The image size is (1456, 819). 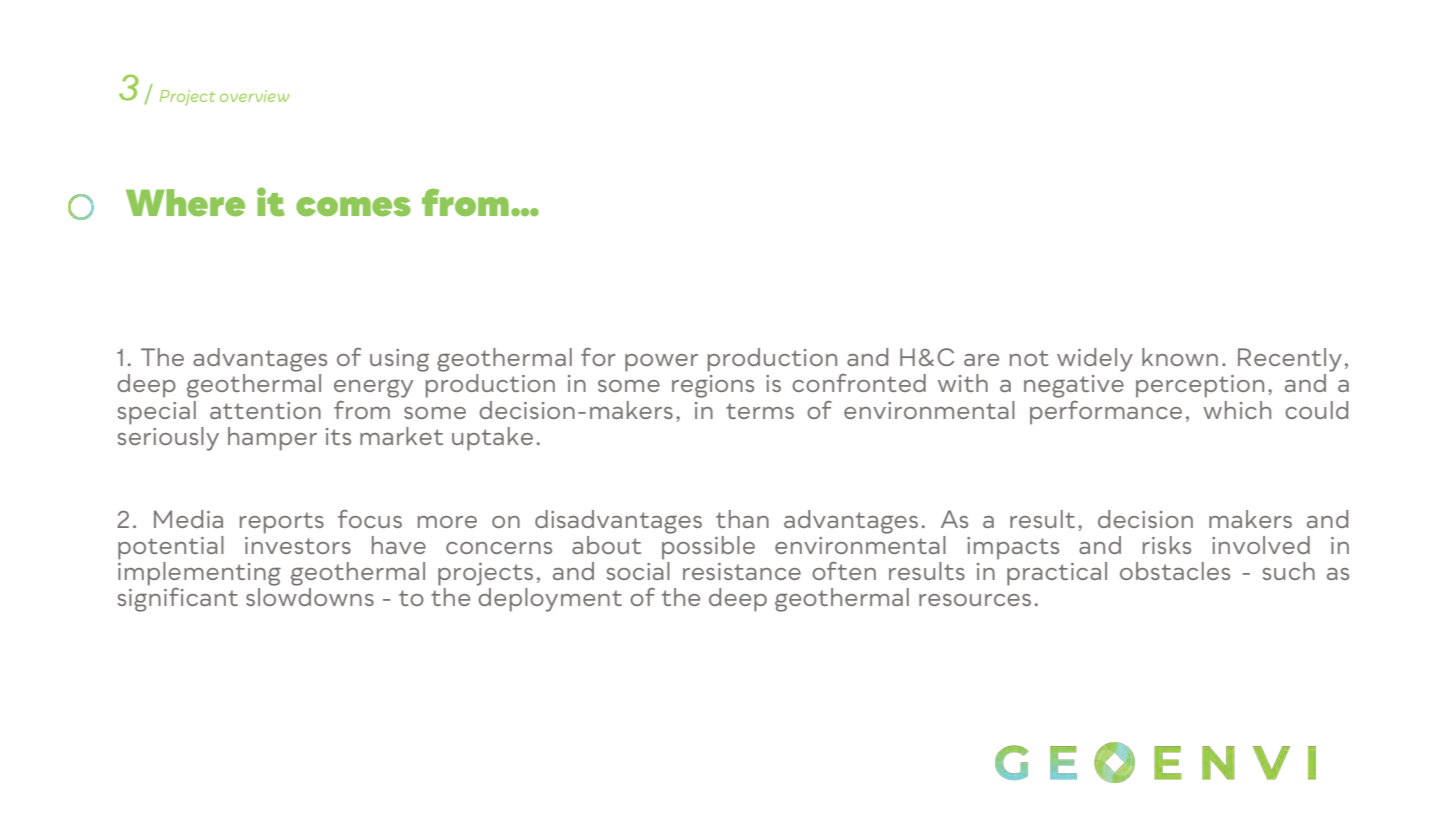 What do you see at coordinates (185, 203) in the screenshot?
I see `Where` at bounding box center [185, 203].
